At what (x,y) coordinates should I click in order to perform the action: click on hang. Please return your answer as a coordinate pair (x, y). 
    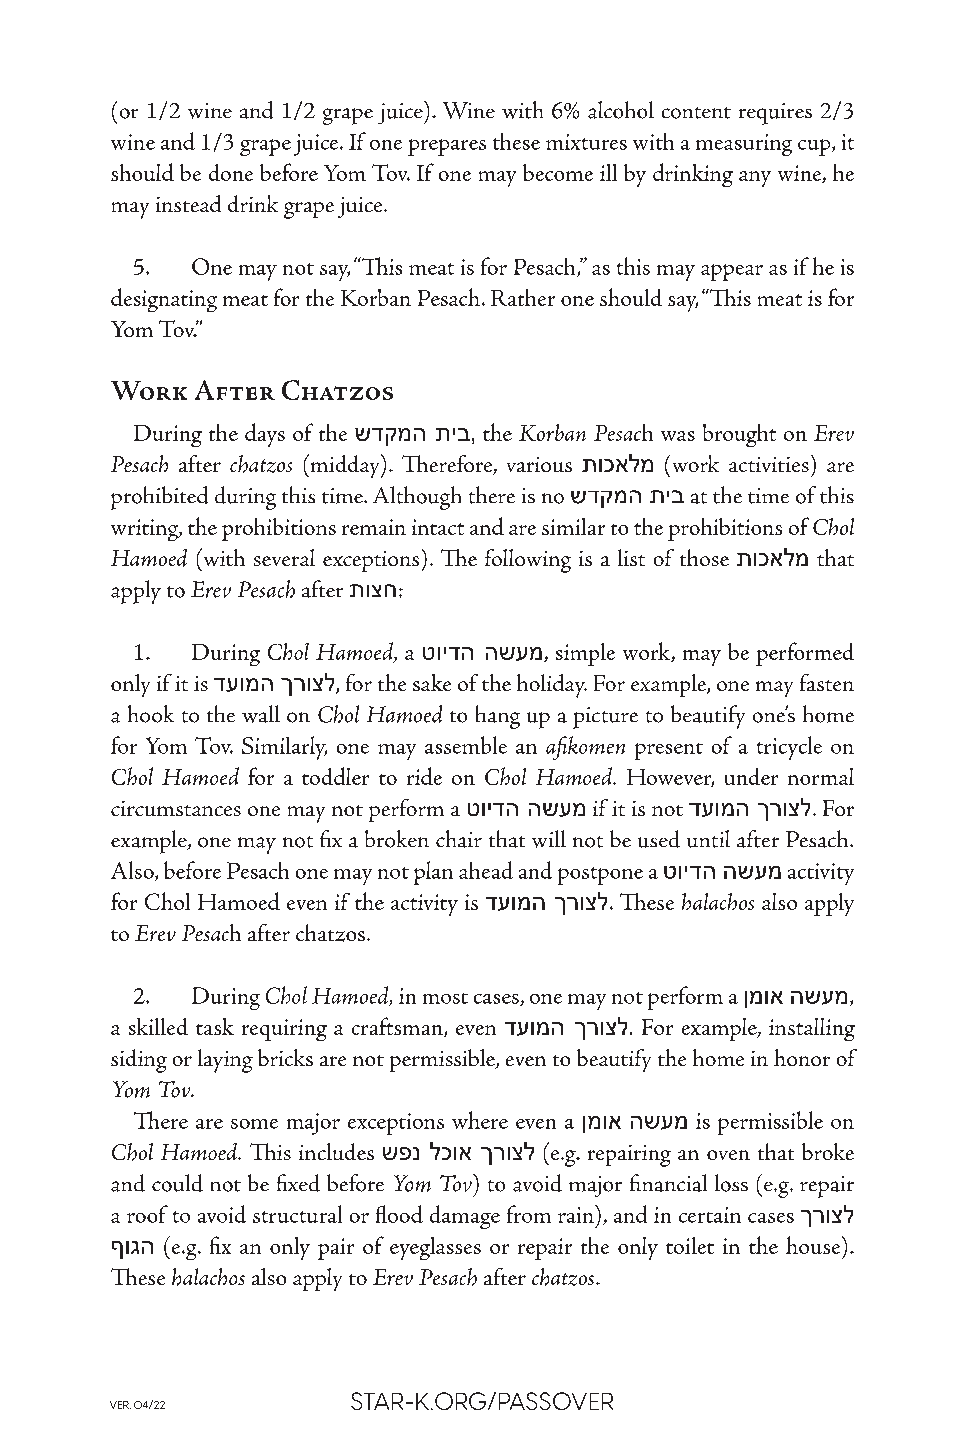
    Looking at the image, I should click on (498, 717).
